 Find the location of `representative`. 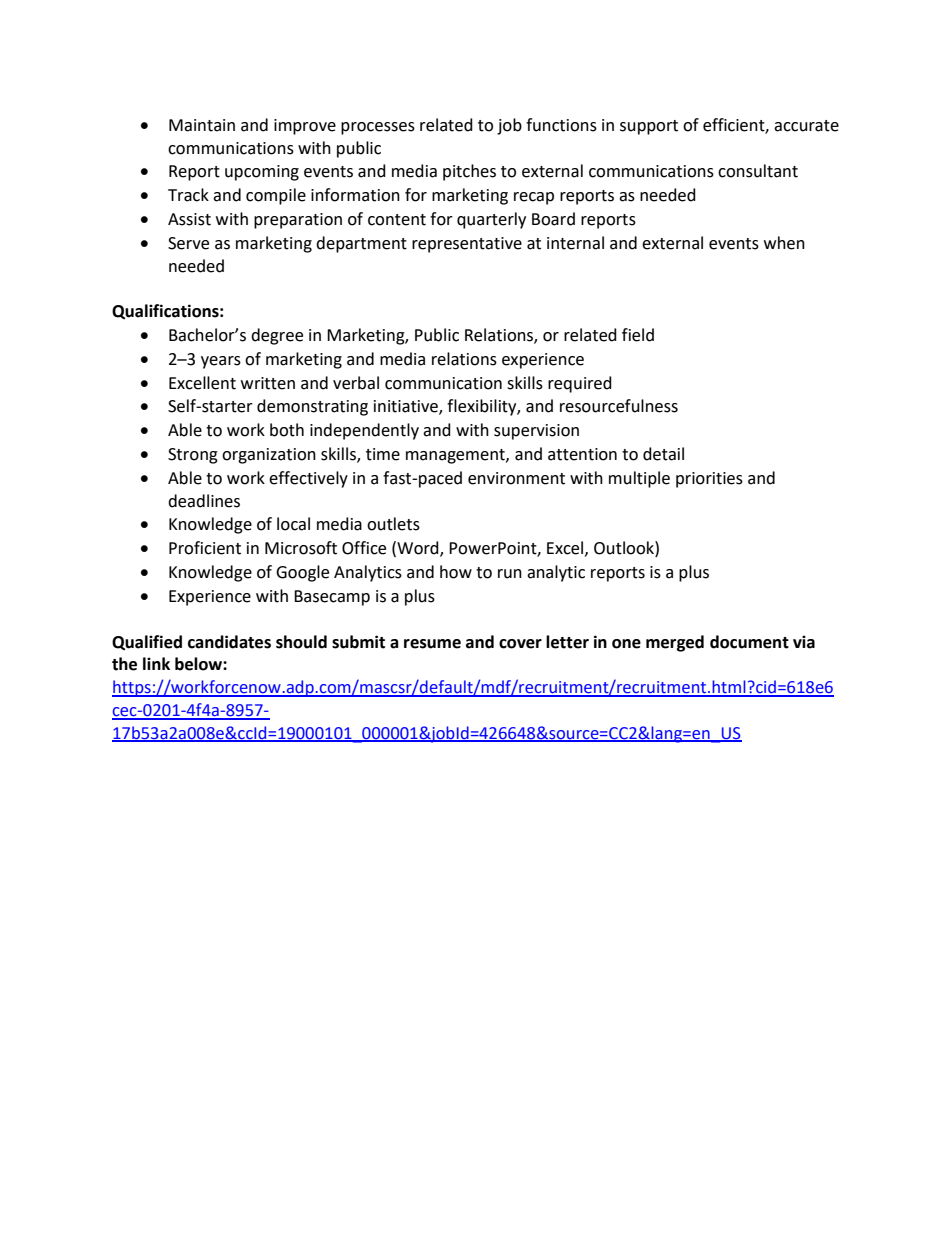

representative is located at coordinates (467, 245).
